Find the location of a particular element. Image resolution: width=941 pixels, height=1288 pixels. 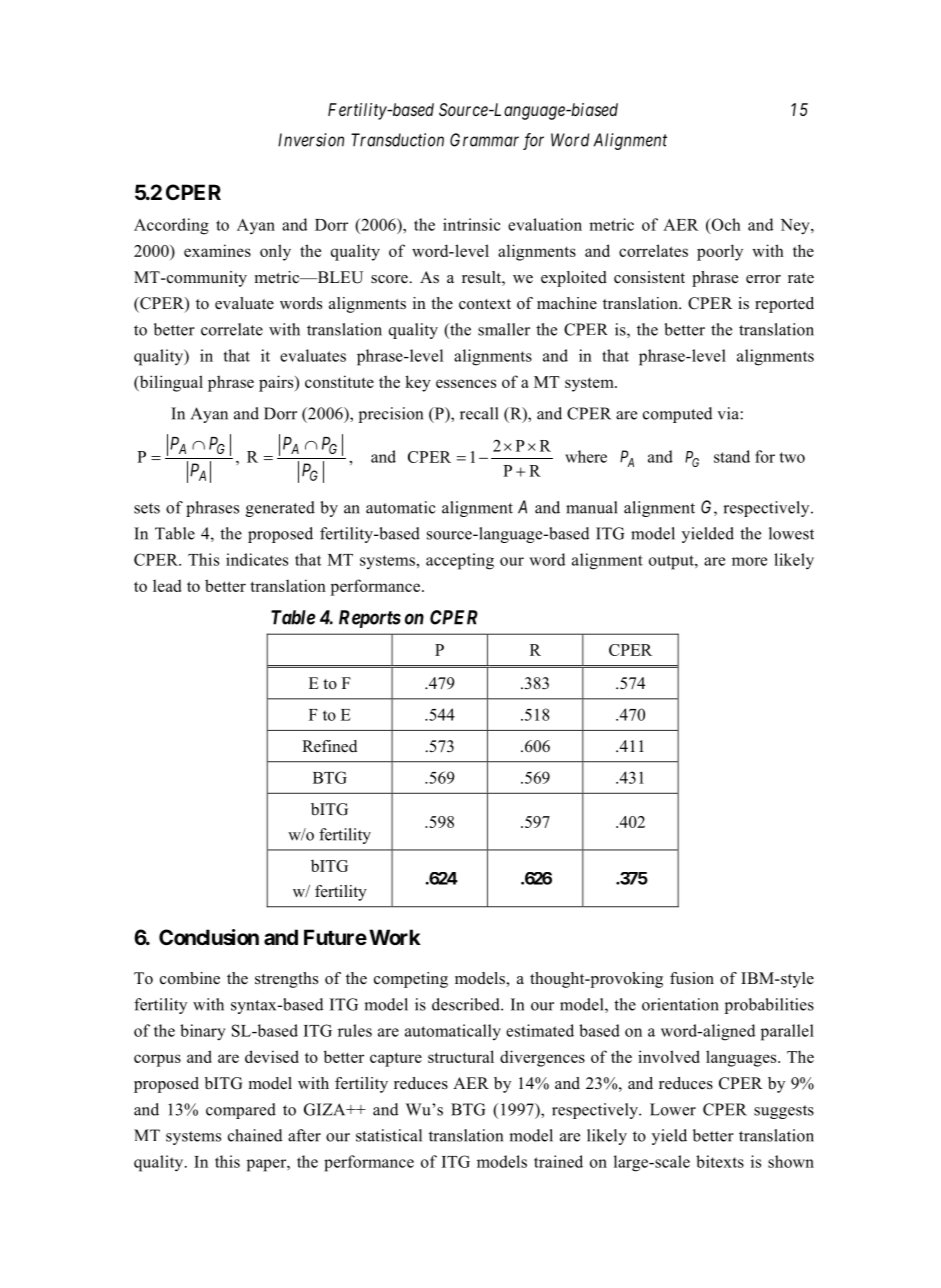

Grammar is located at coordinates (484, 140).
